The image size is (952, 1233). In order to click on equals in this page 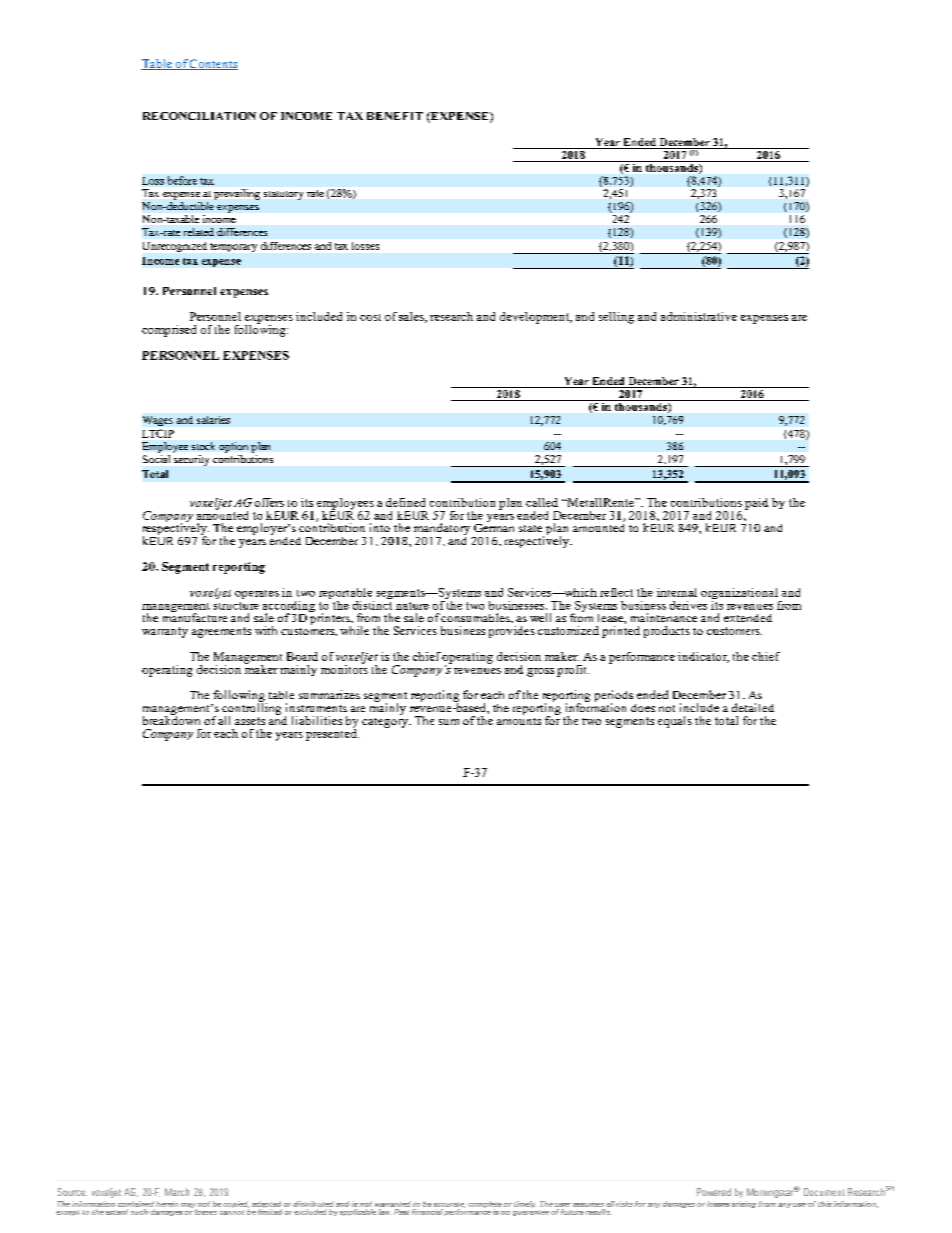, I will do `click(675, 722)`.
